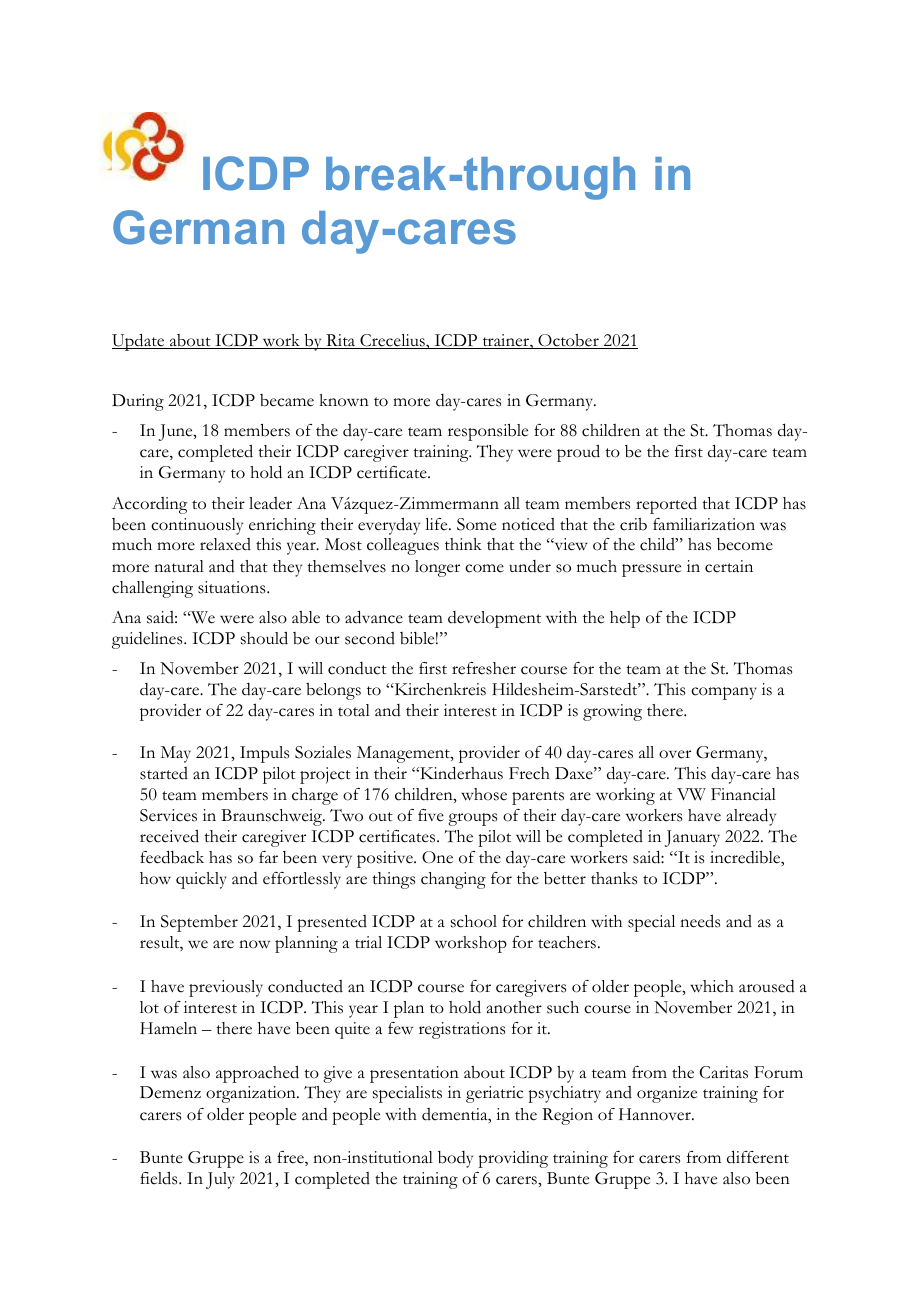  Describe the element at coordinates (220, 1180) in the screenshot. I see `July` at that location.
